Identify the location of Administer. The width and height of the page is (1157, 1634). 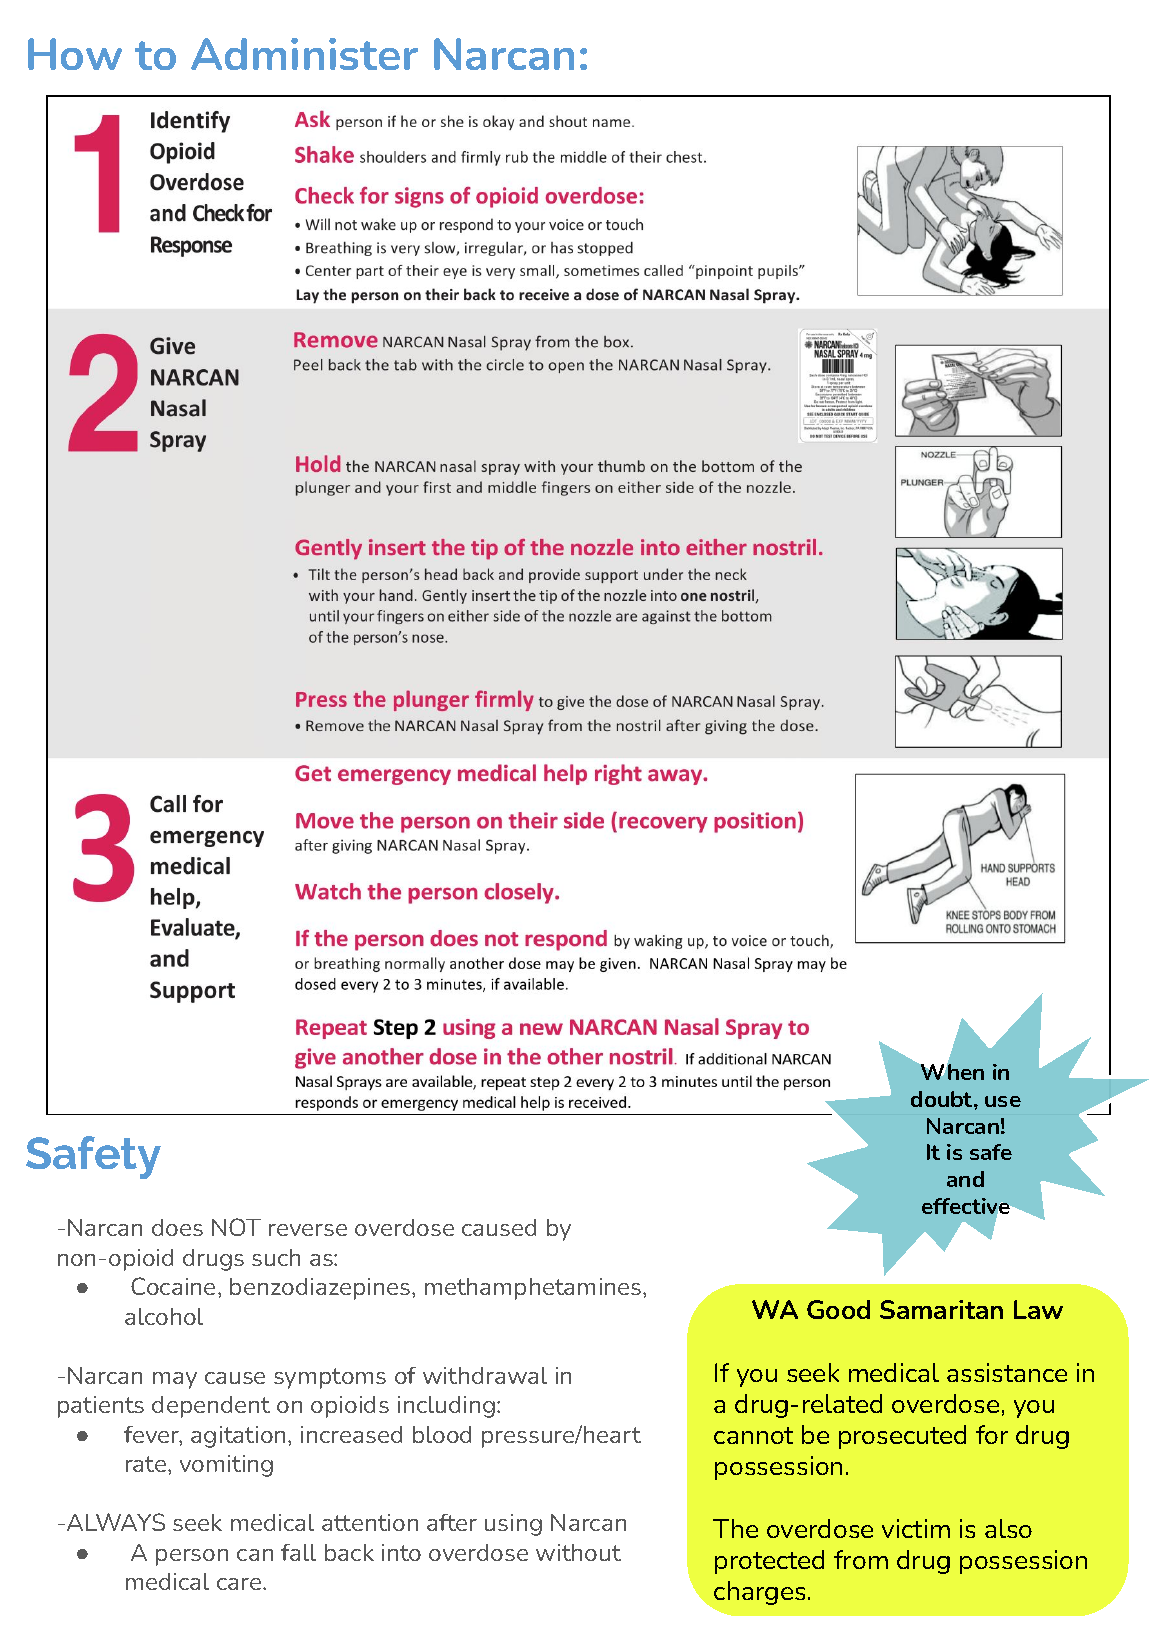
(304, 54).
